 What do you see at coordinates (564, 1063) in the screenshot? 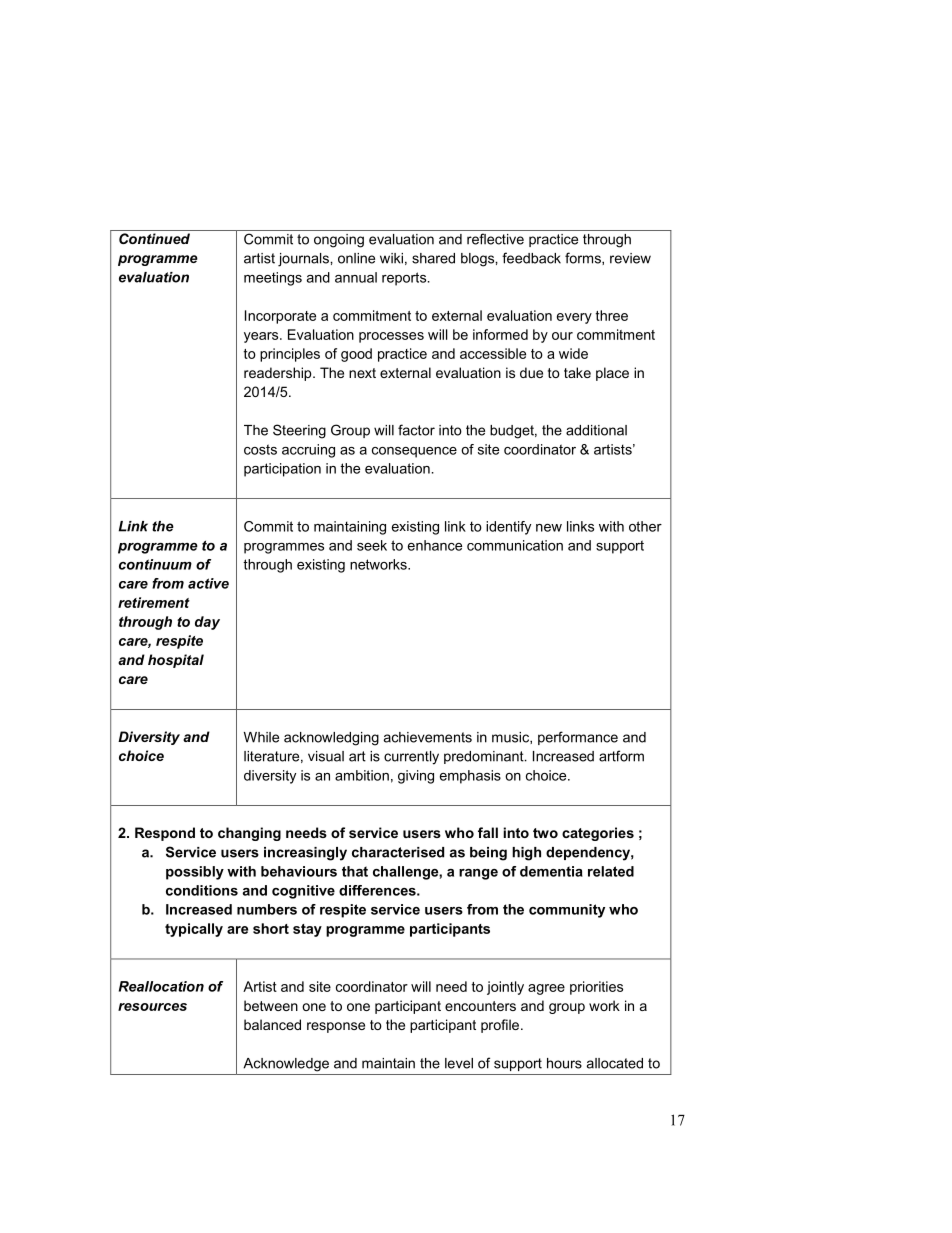
I see `hours` at bounding box center [564, 1063].
